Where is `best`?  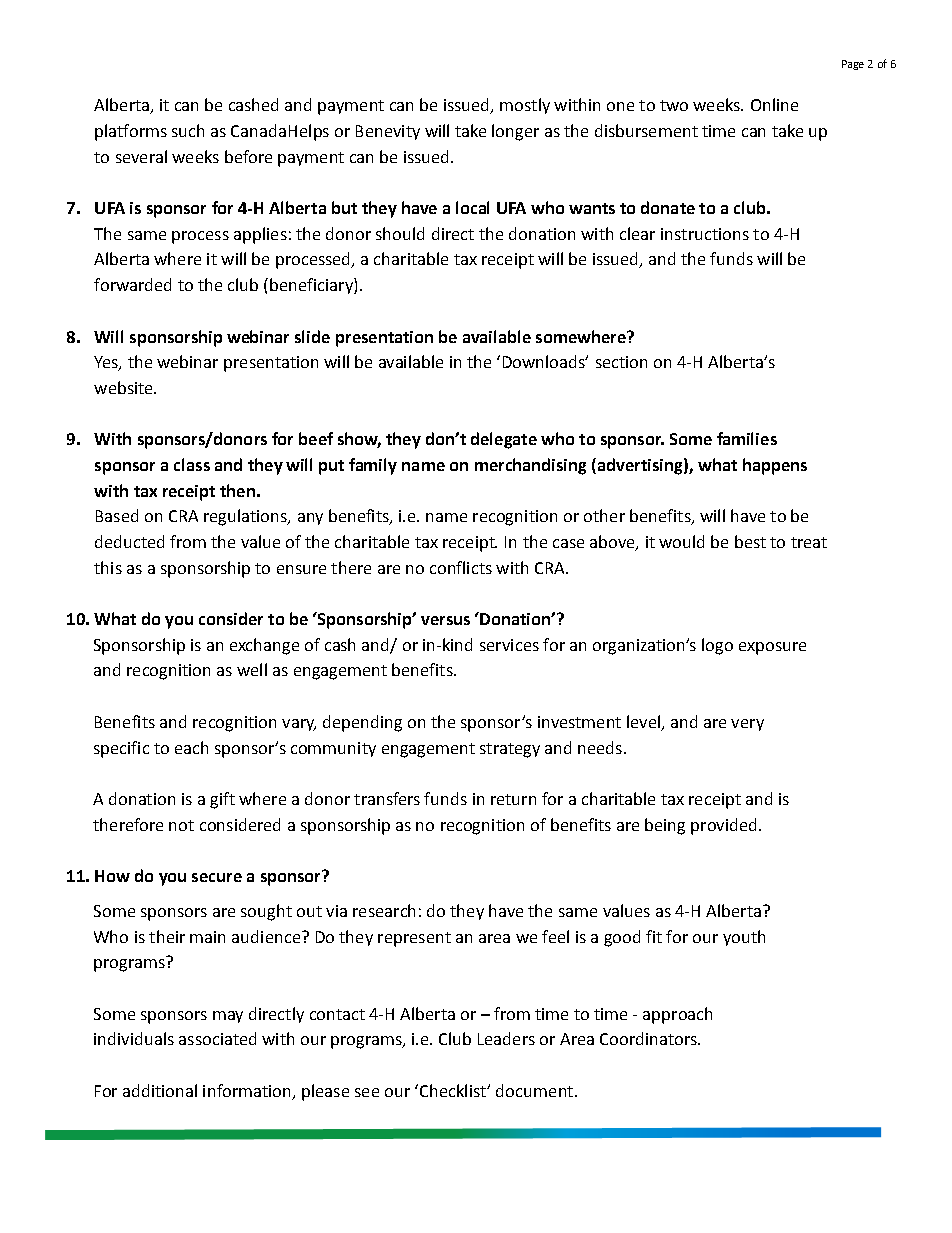 best is located at coordinates (750, 541).
